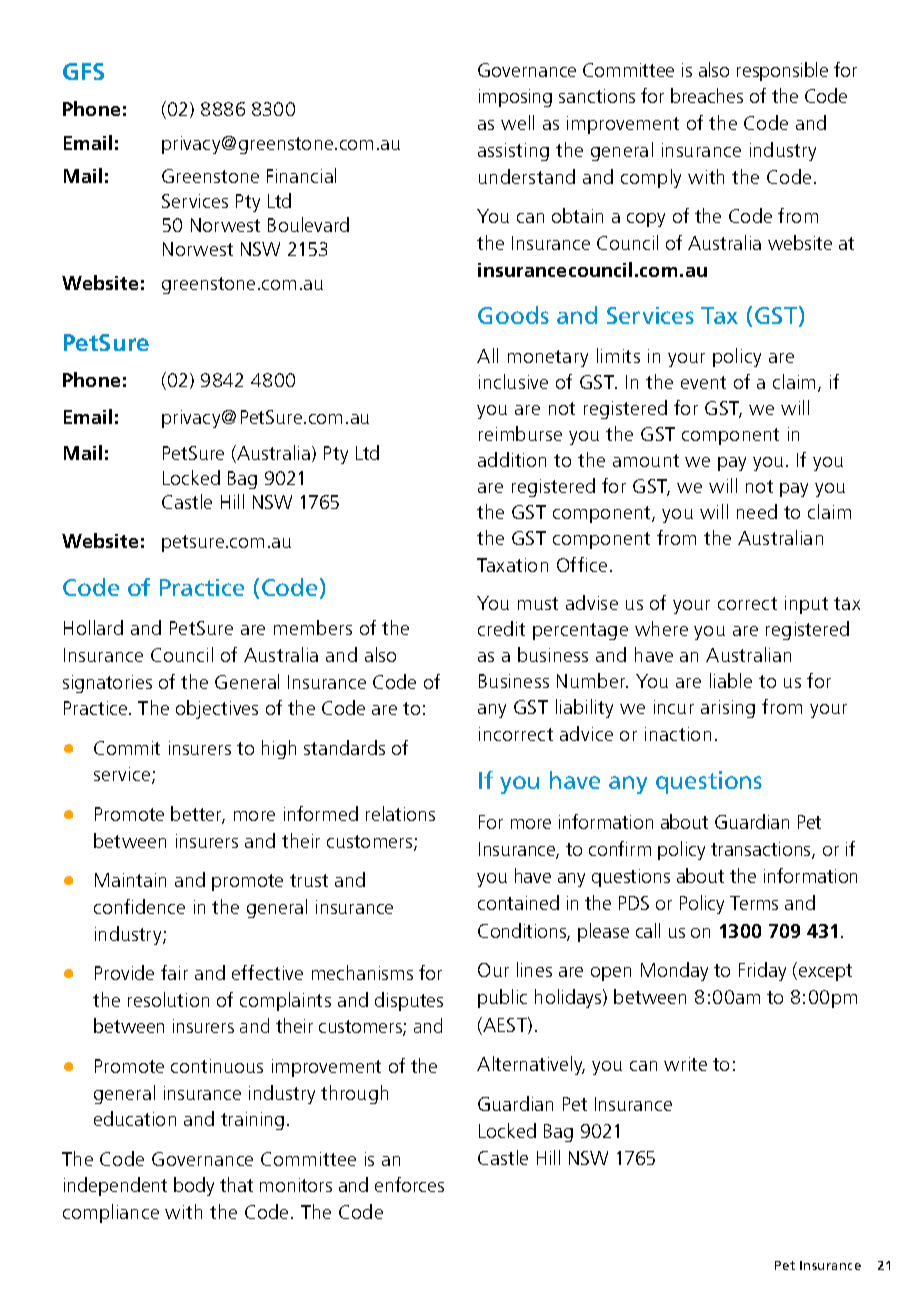  Describe the element at coordinates (83, 71) in the document. I see `GFS` at that location.
